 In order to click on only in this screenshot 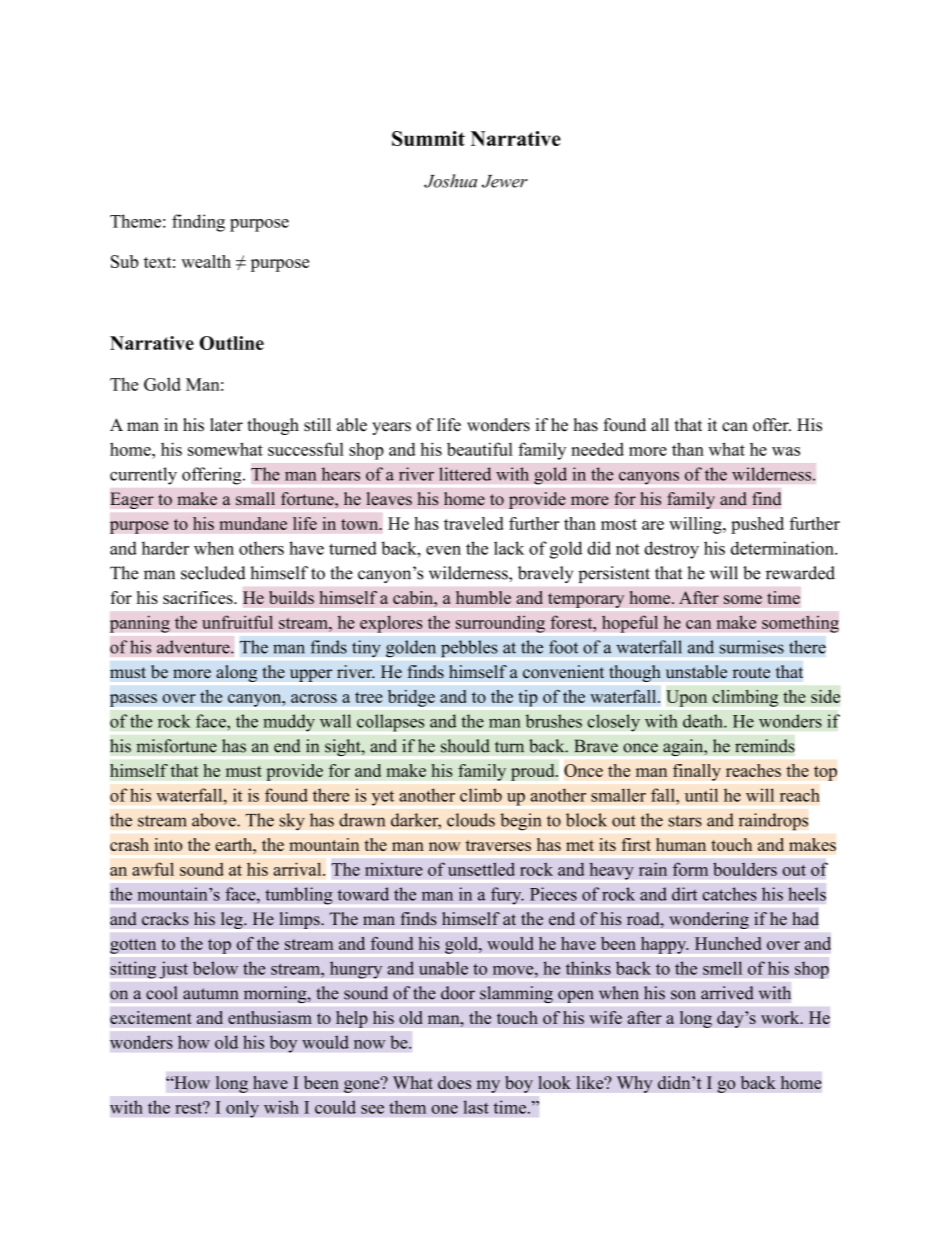, I will do `click(242, 1109)`.
